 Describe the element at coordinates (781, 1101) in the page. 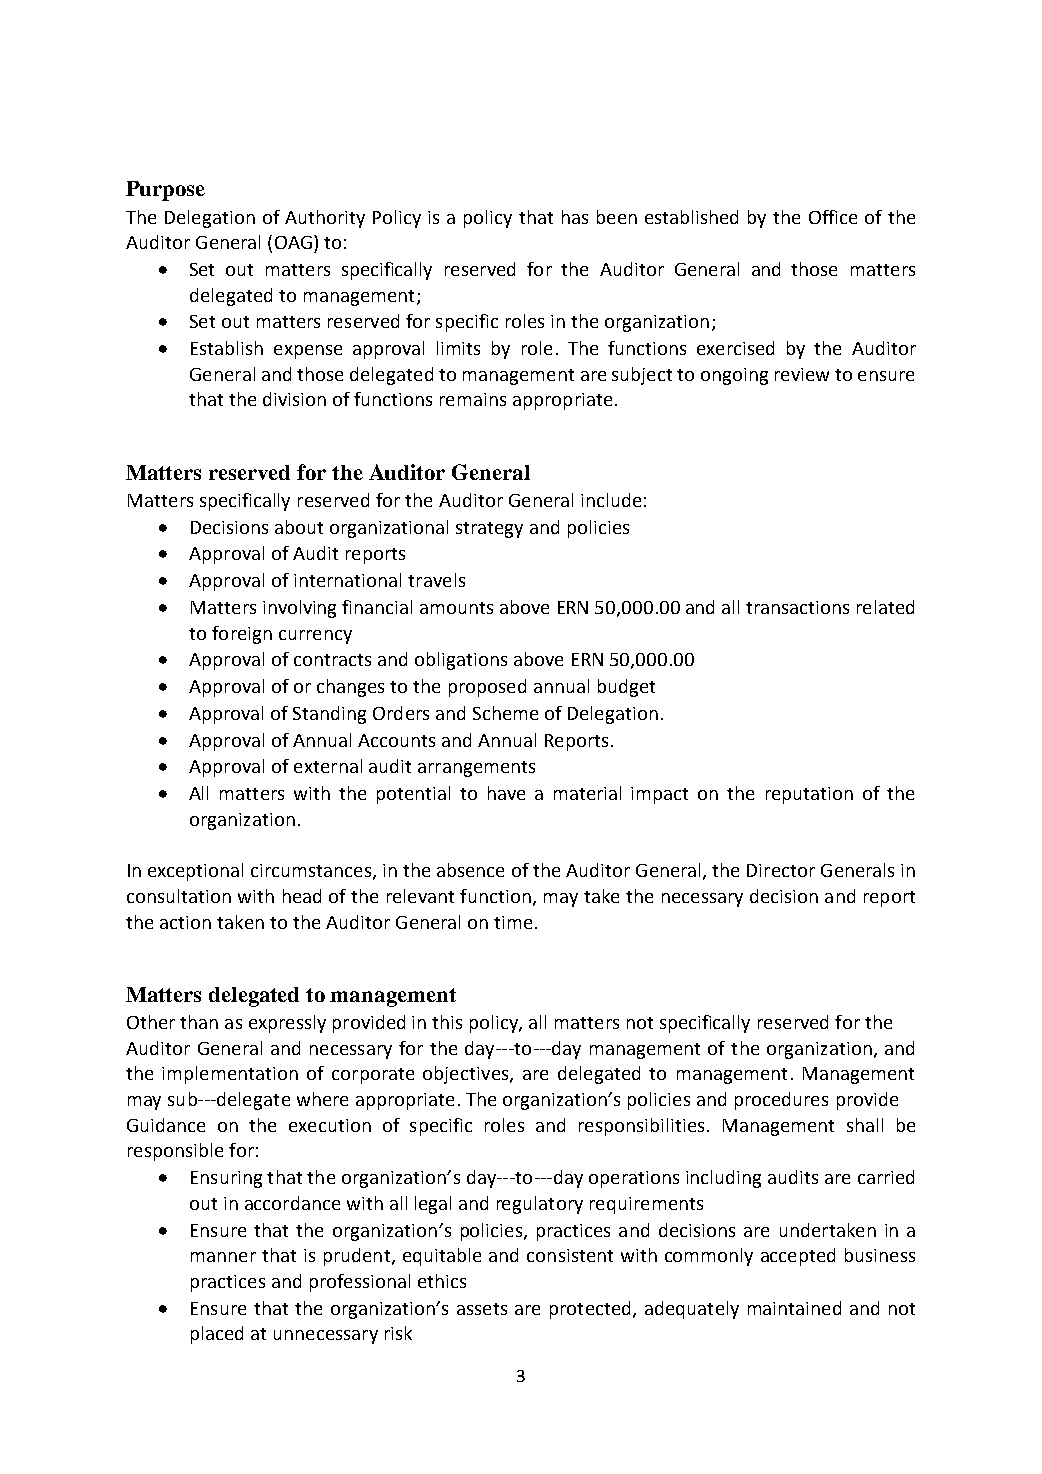

I see `procedures` at that location.
